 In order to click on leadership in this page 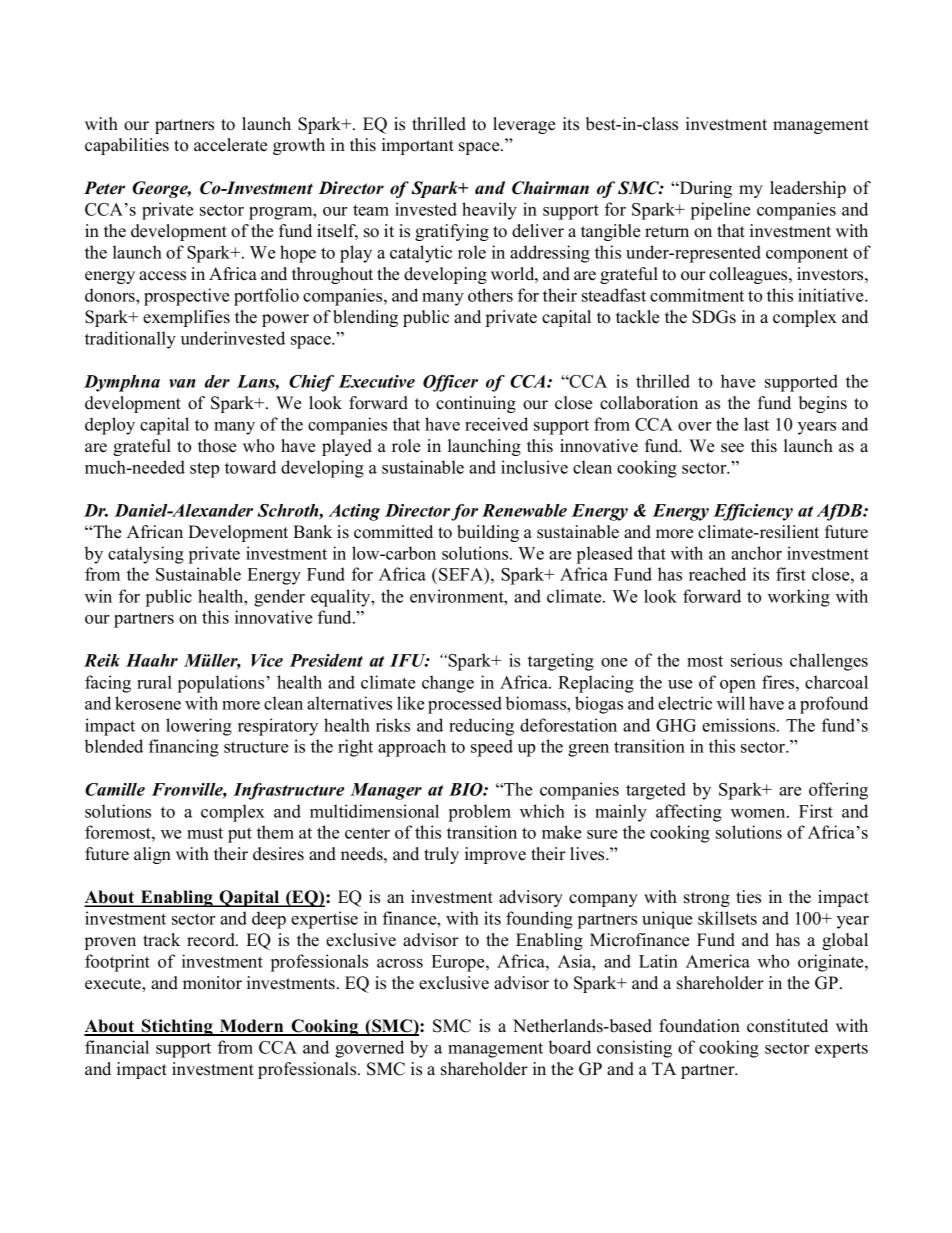, I will do `click(808, 189)`.
